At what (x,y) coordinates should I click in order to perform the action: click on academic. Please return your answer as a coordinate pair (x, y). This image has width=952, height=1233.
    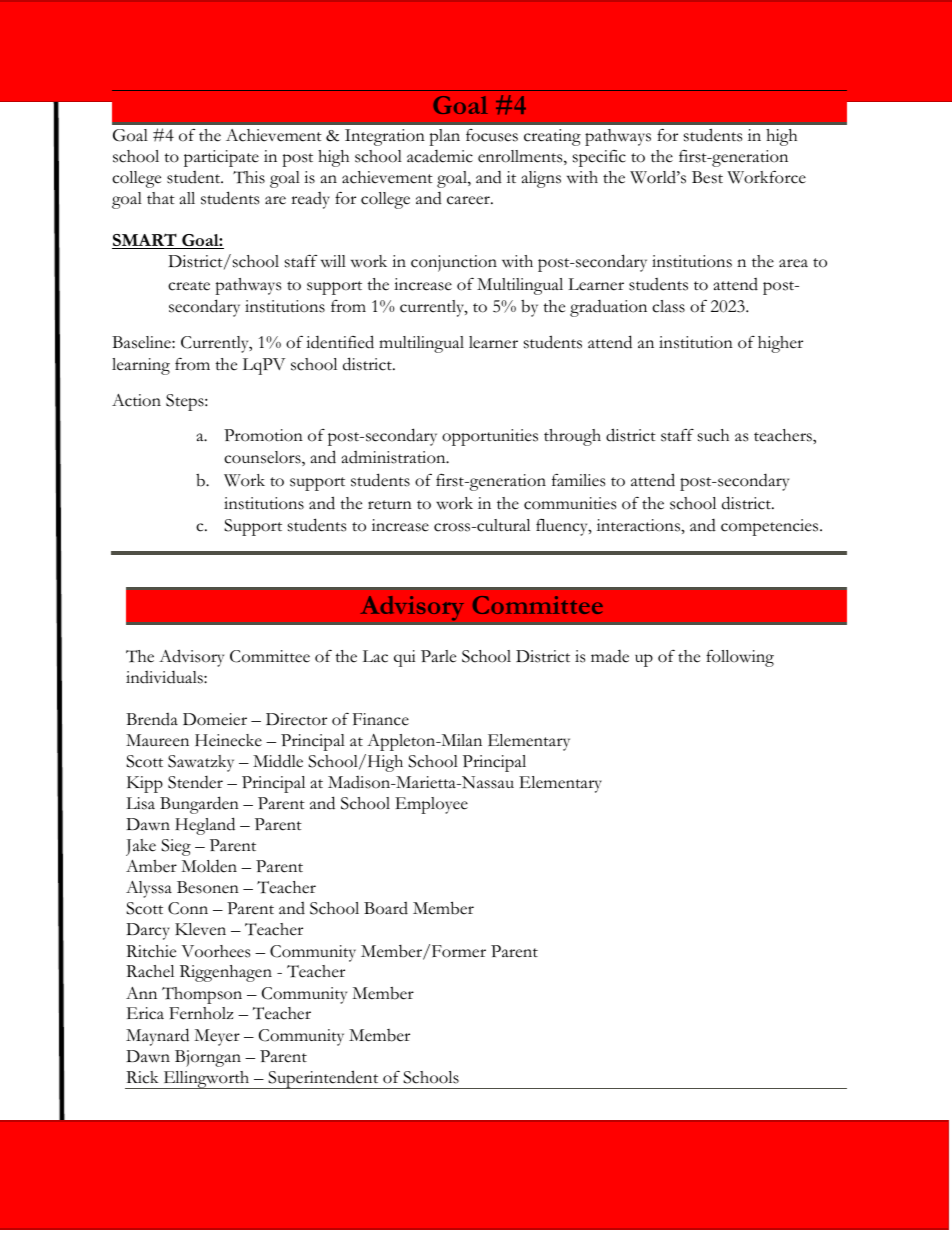
    Looking at the image, I should click on (440, 156).
